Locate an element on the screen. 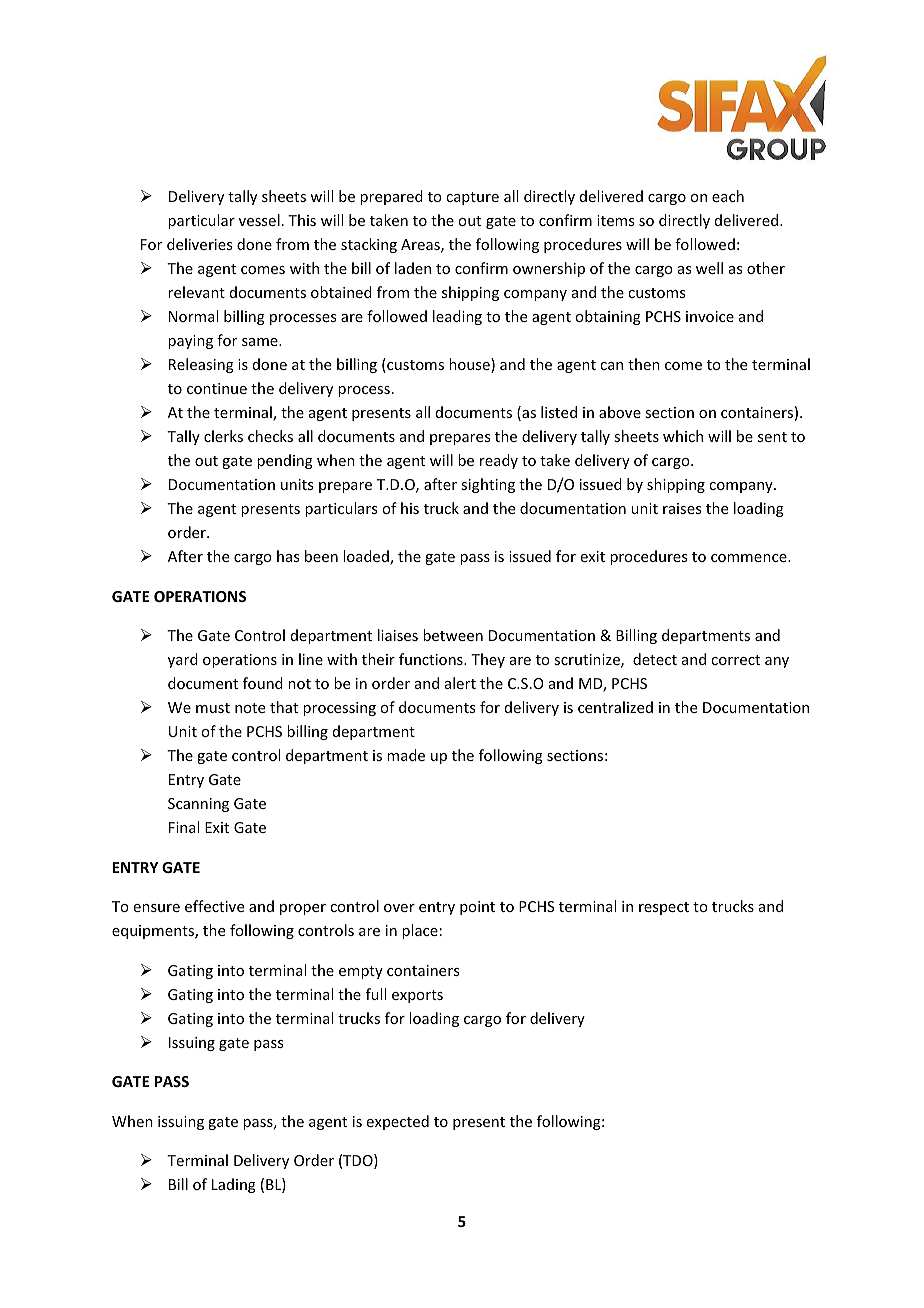  capture is located at coordinates (472, 198).
